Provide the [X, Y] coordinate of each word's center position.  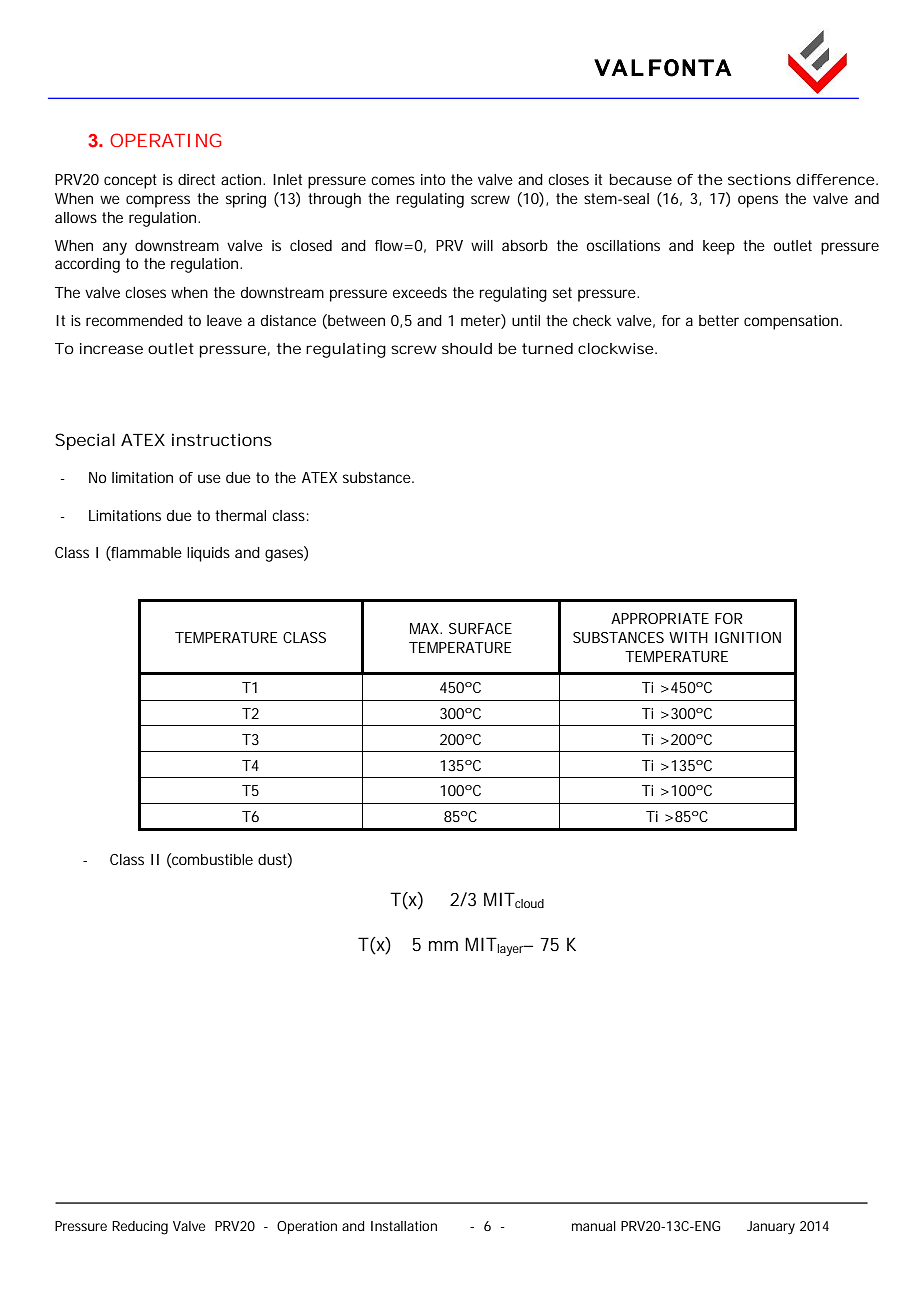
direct [196, 179]
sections [759, 179]
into [433, 179]
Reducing [140, 1228]
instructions [222, 439]
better [719, 320]
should [467, 348]
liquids [208, 554]
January [771, 1228]
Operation [307, 1227]
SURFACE [480, 628]
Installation [404, 1226]
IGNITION [748, 637]
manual [594, 1226]
